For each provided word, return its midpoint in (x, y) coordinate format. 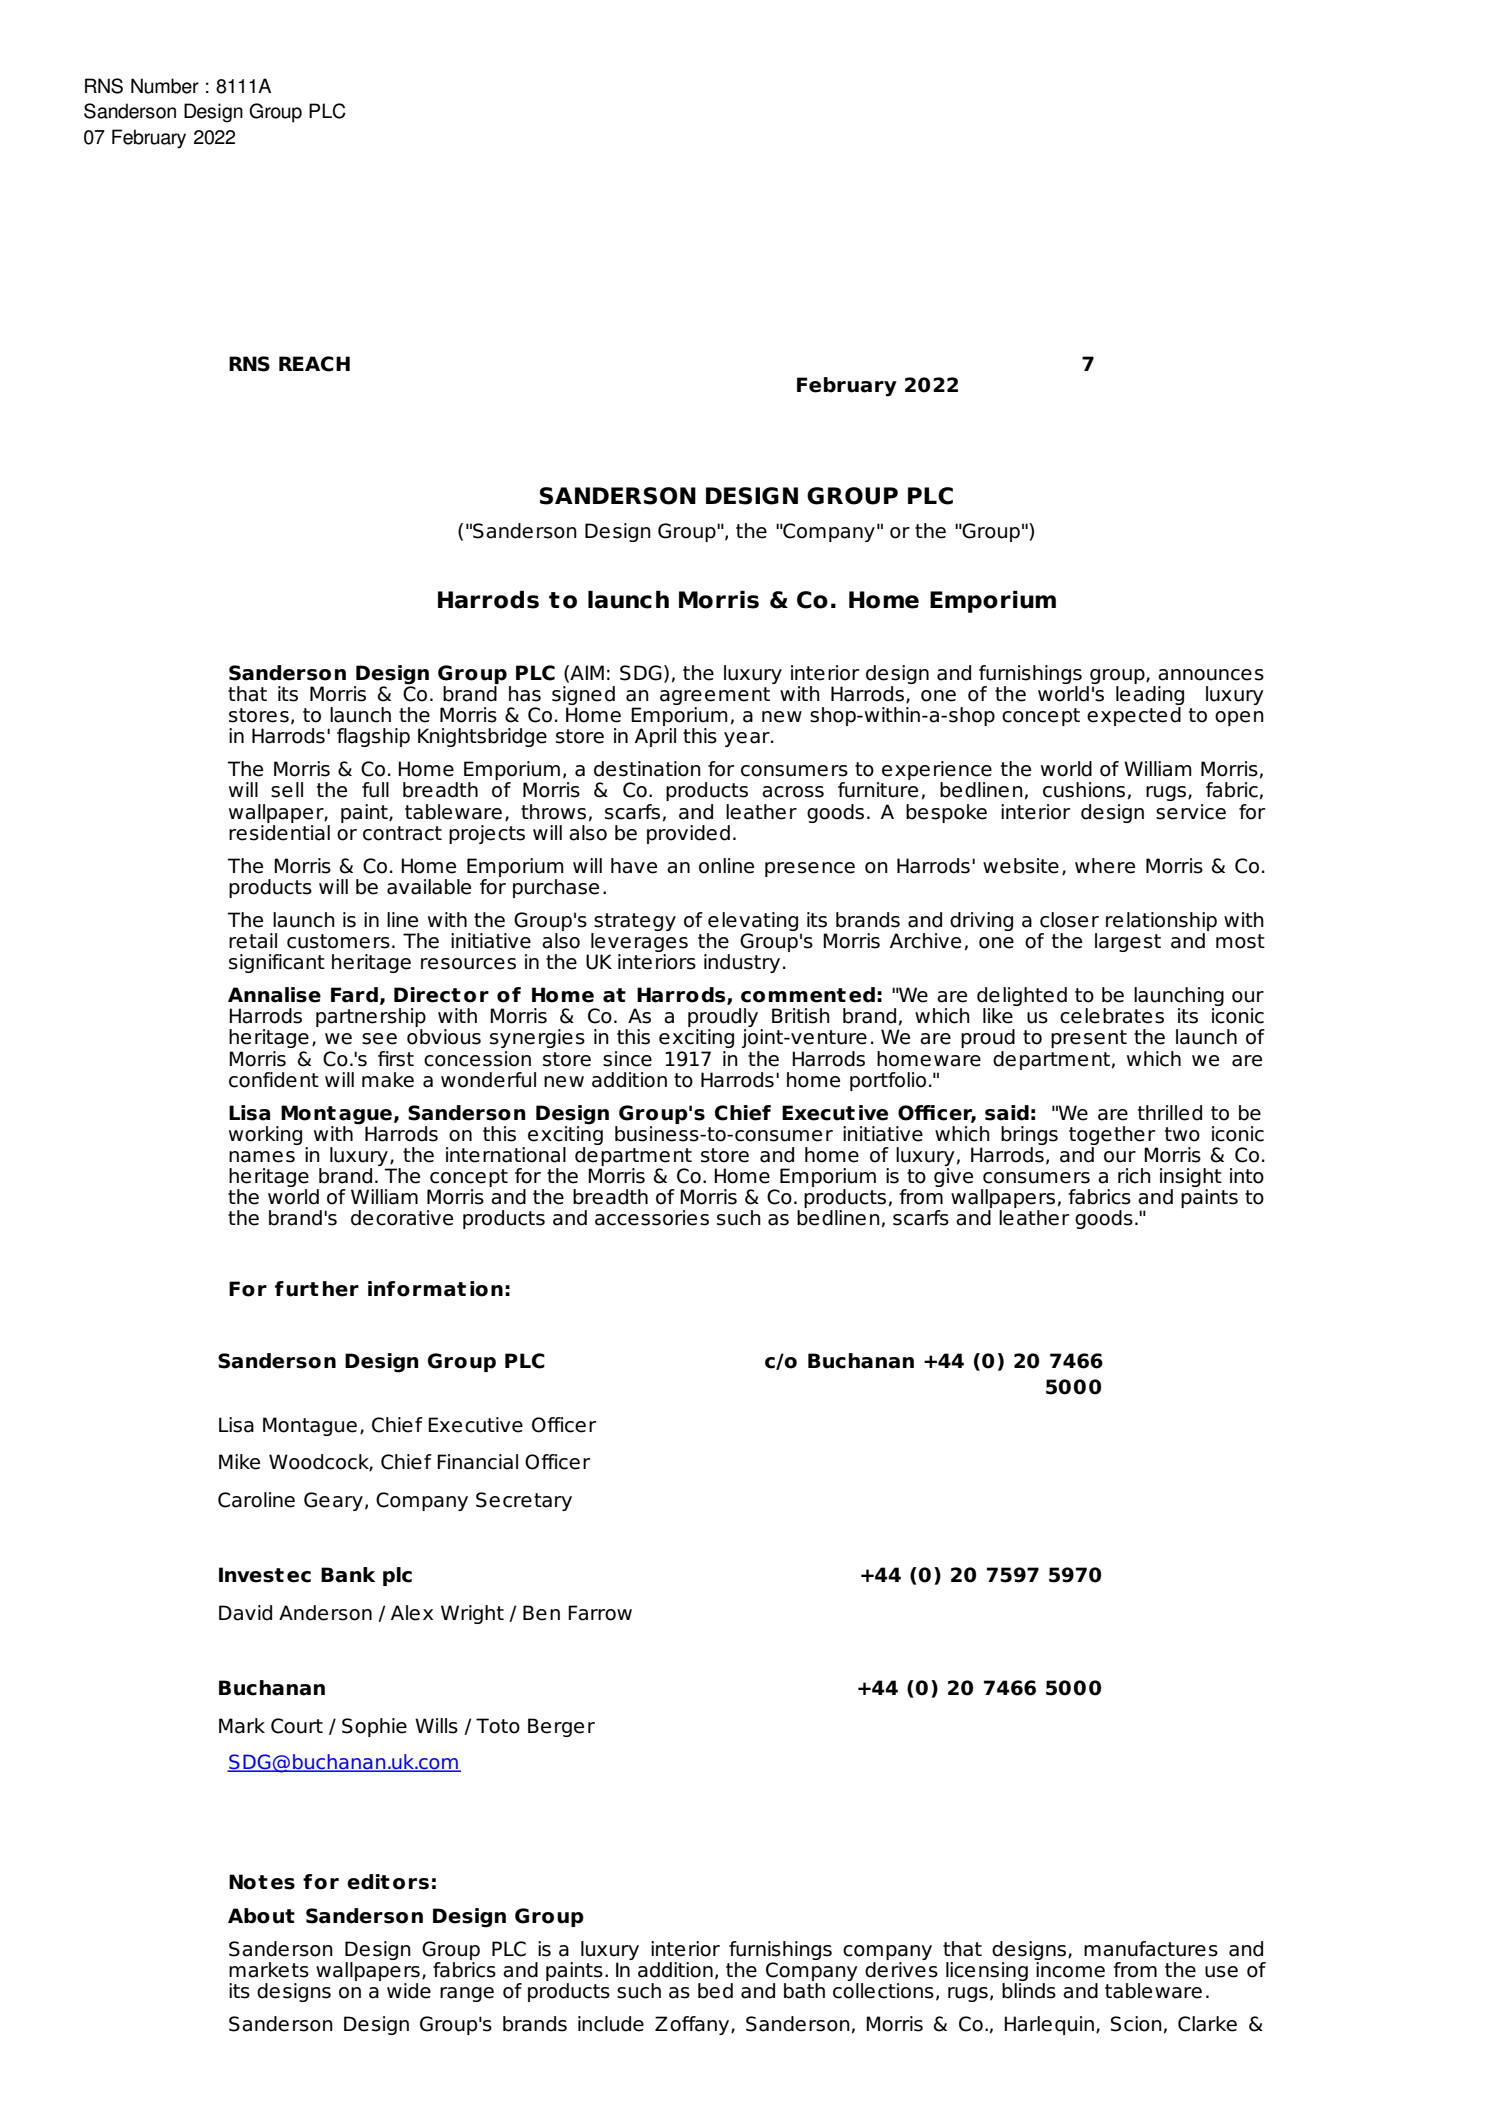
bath (804, 1989)
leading (1150, 697)
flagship (373, 737)
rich (1134, 1176)
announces (1211, 675)
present (1089, 1039)
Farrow (600, 1613)
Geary (333, 1501)
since (627, 1059)
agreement (715, 697)
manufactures (1151, 1949)
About (261, 1916)
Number (165, 86)
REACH (314, 364)
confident (274, 1080)
